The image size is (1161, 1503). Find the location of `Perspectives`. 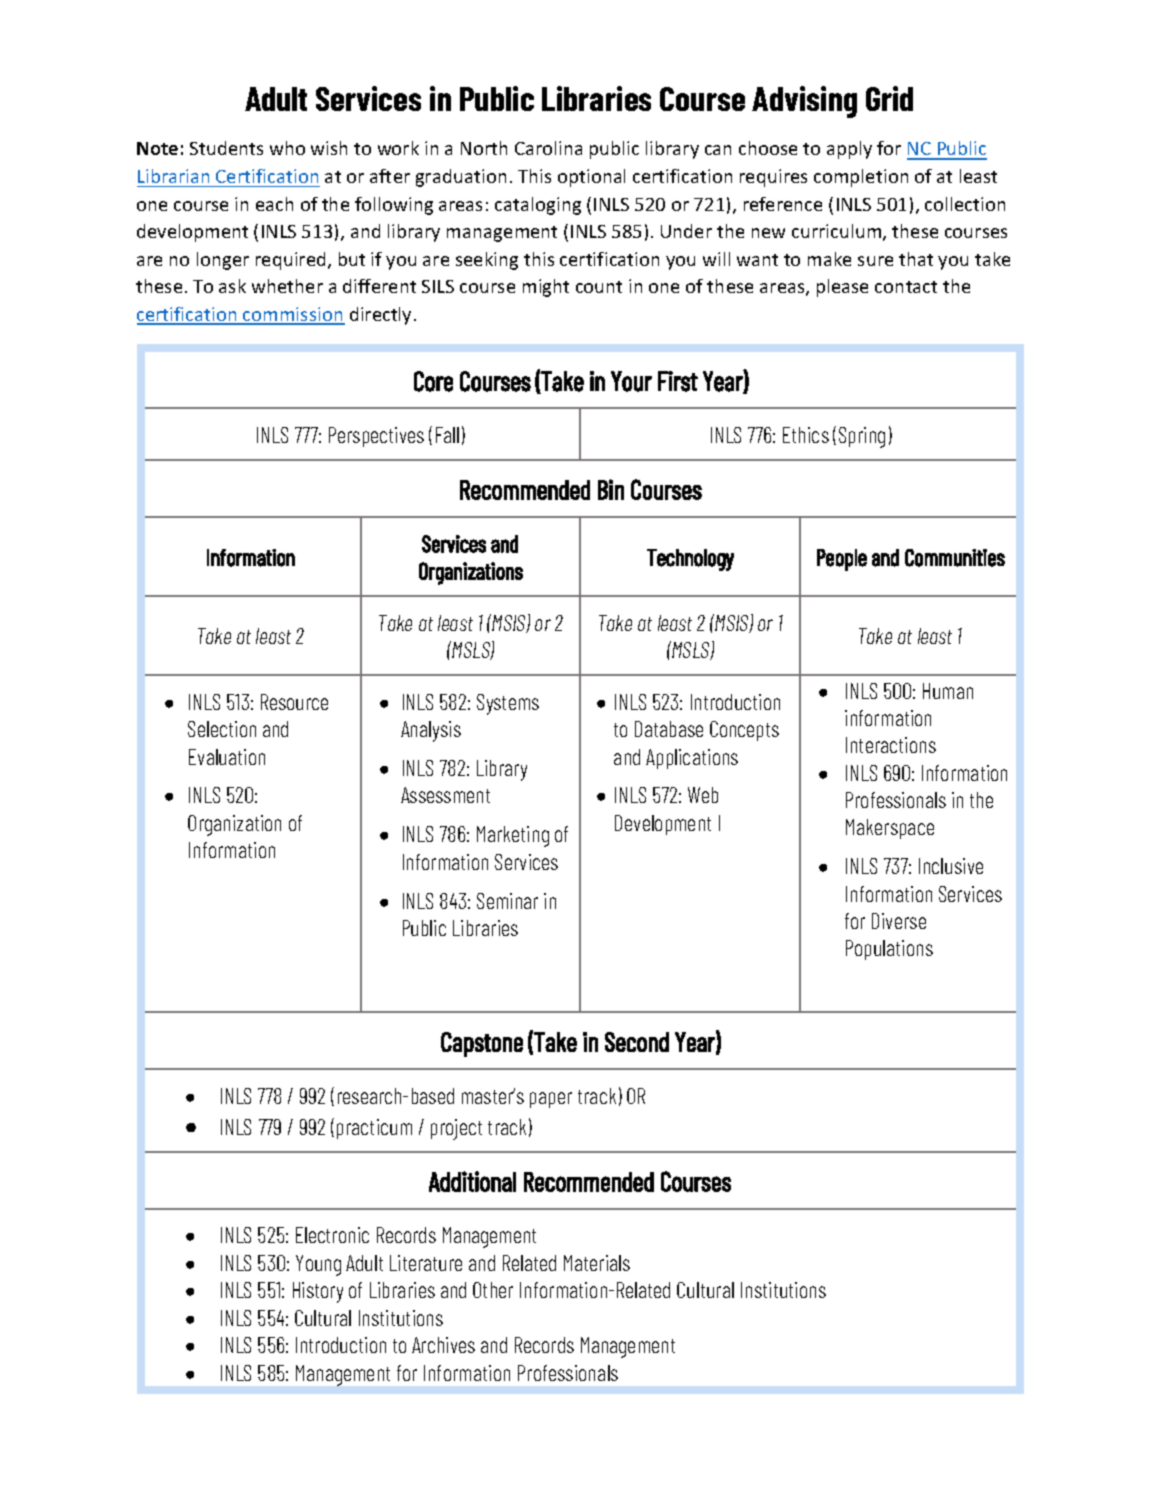

Perspectives is located at coordinates (376, 437).
